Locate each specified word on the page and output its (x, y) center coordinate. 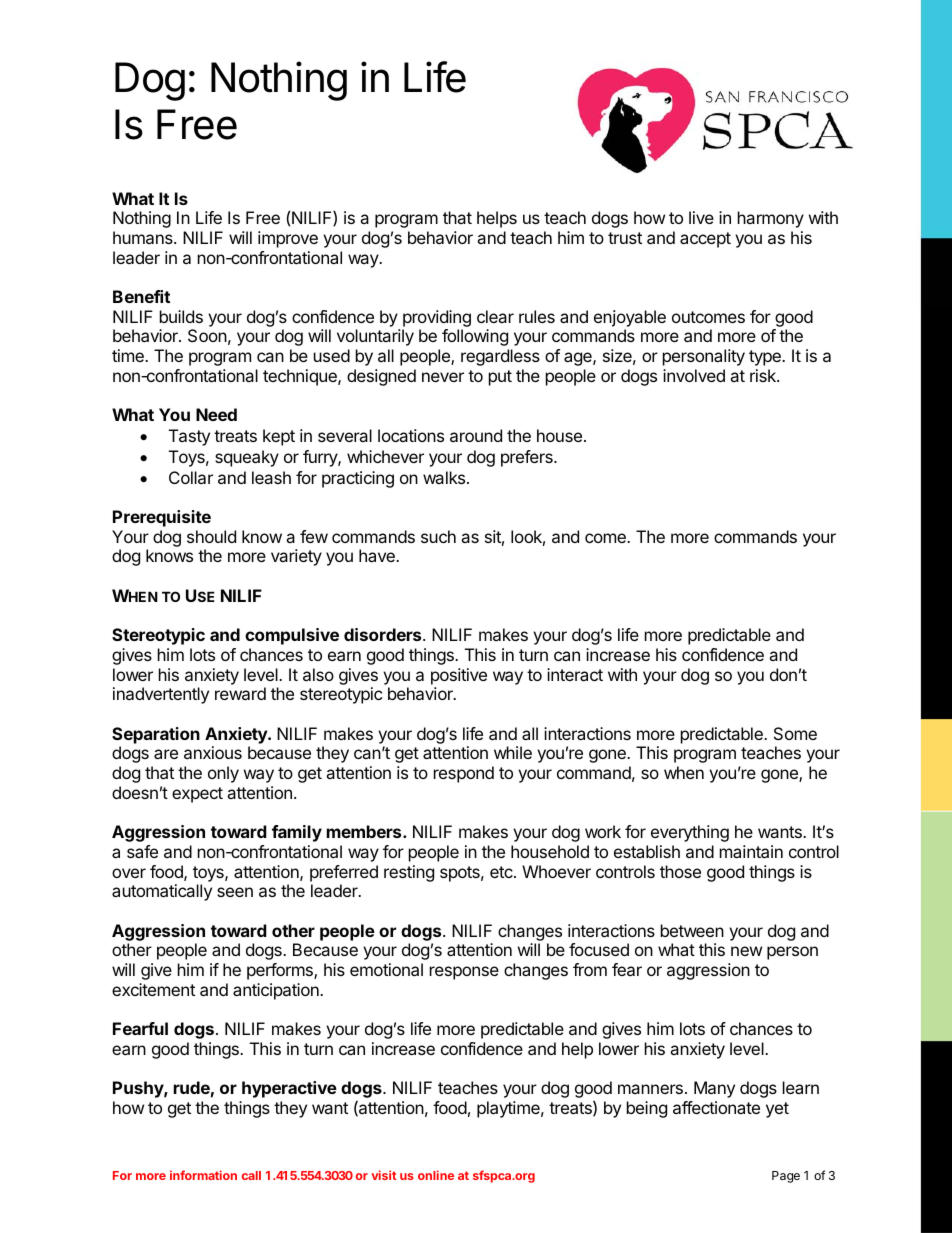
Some (795, 733)
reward (240, 693)
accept (705, 240)
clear (495, 316)
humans (144, 237)
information (203, 1175)
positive (459, 676)
